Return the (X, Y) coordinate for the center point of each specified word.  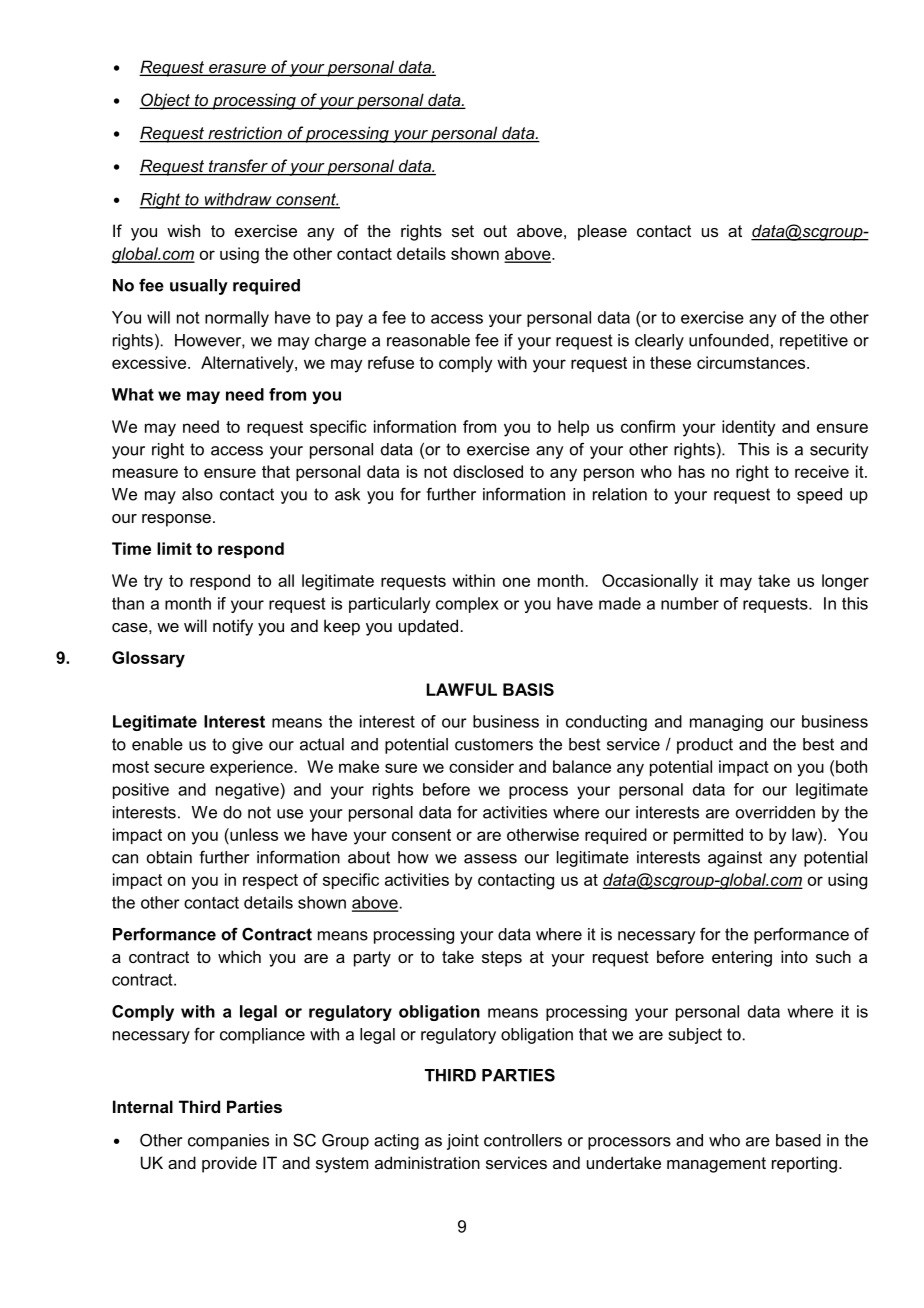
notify (233, 627)
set (463, 231)
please (602, 232)
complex (467, 605)
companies (228, 1142)
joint (463, 1142)
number (690, 603)
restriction (245, 134)
